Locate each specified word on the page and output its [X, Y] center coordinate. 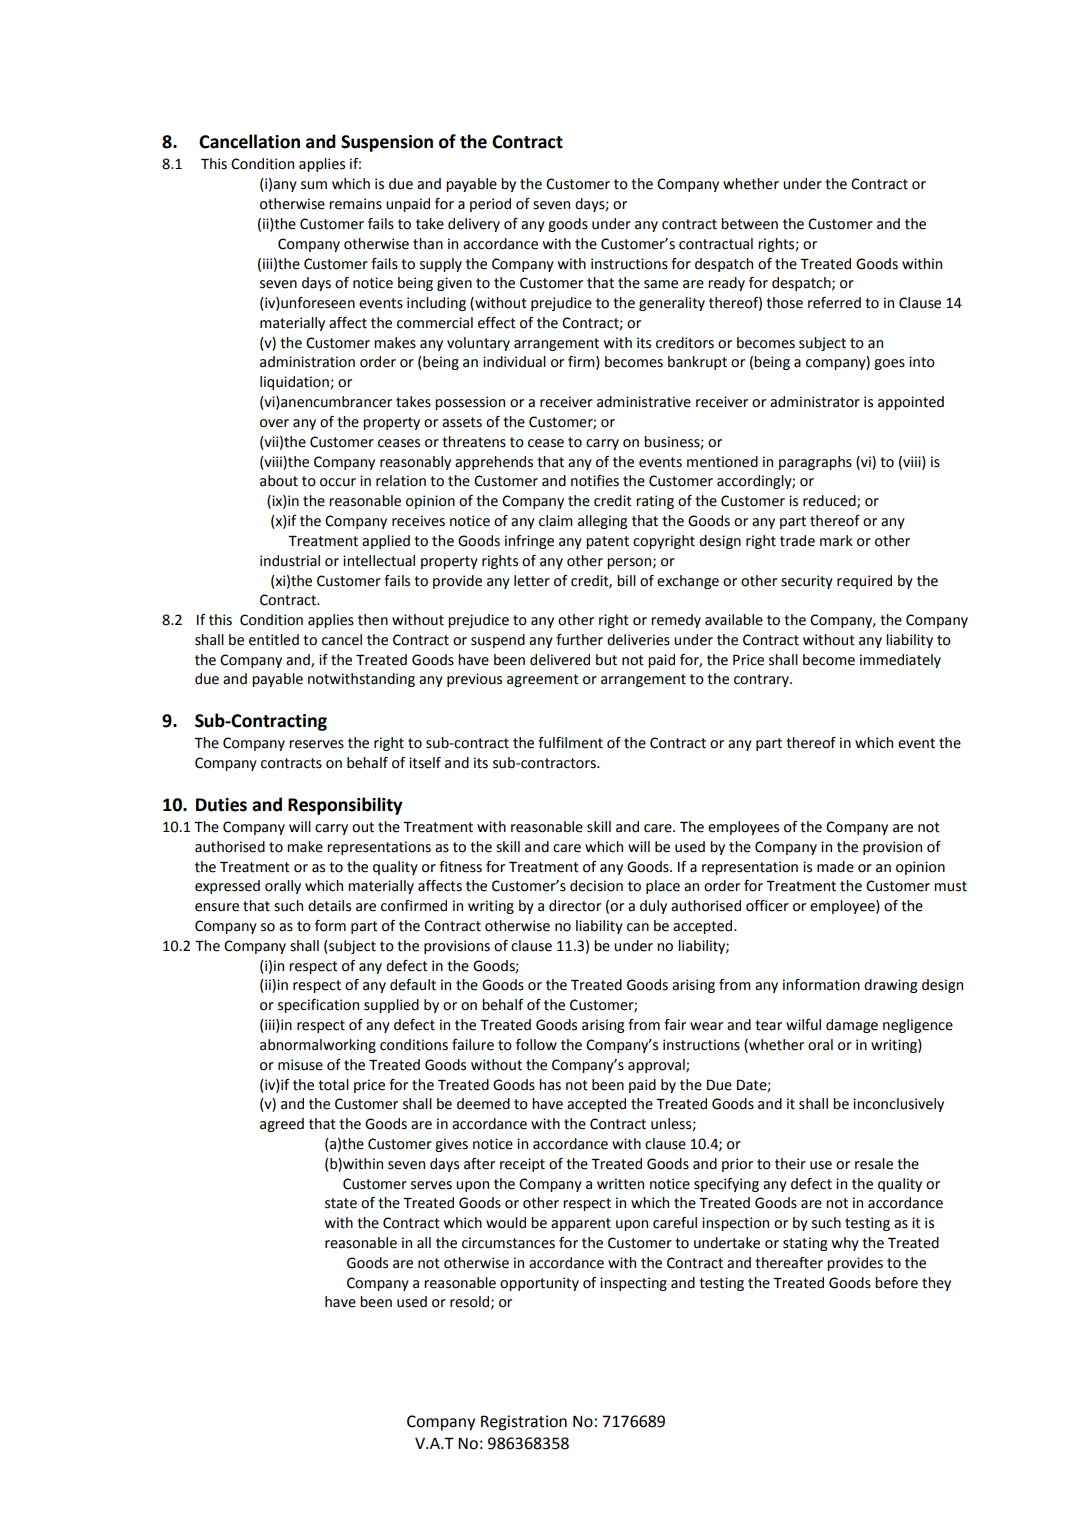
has [550, 1085]
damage [852, 1026]
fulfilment [570, 743]
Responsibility [345, 806]
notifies [595, 481]
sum [314, 185]
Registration [524, 1423]
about [279, 481]
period [490, 205]
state [341, 1203]
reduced [830, 502]
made [835, 867]
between [749, 224]
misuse [300, 1065]
